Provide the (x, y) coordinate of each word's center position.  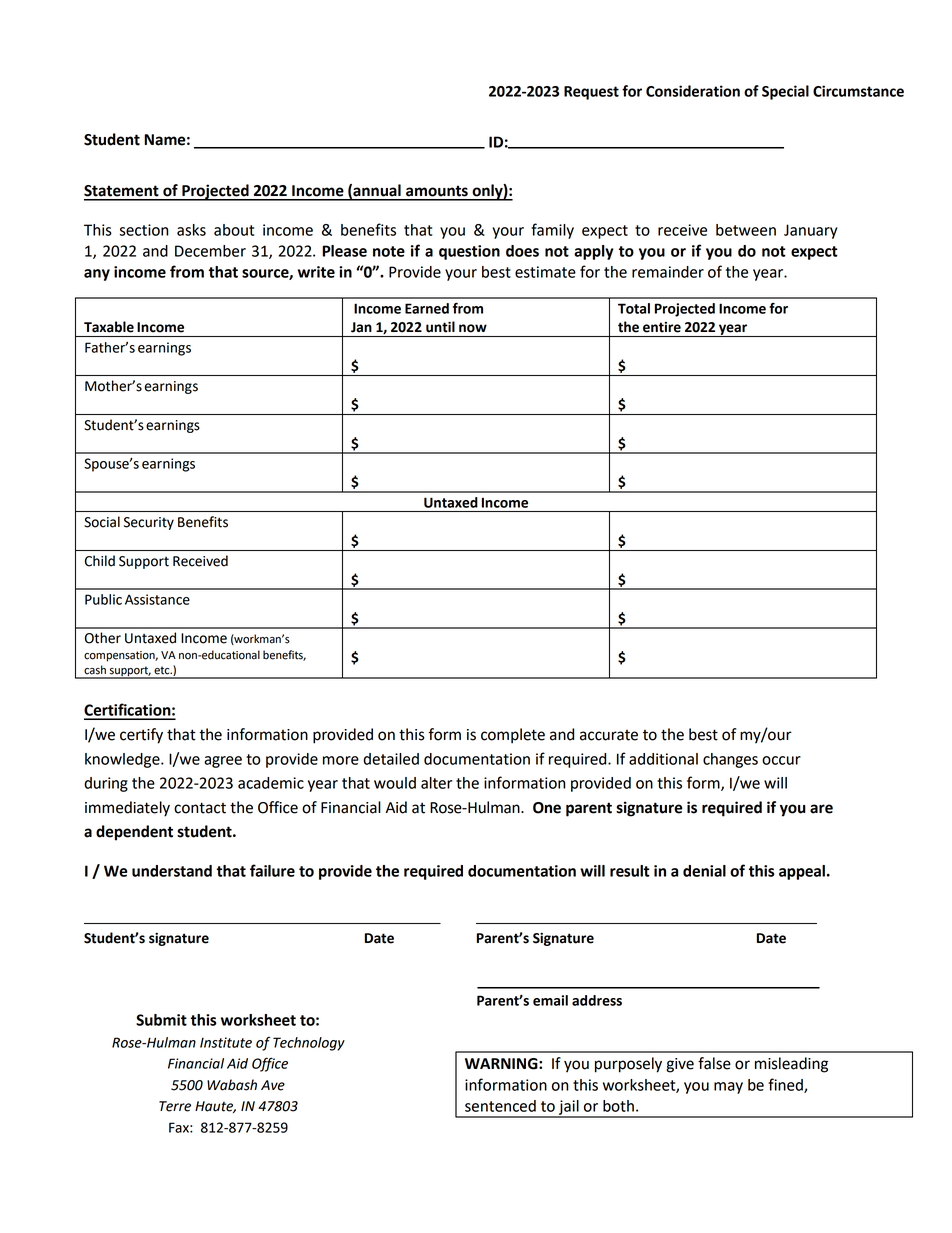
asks (191, 230)
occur (781, 760)
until (440, 327)
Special (785, 92)
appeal (802, 872)
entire (662, 327)
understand (172, 871)
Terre (175, 1106)
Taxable (109, 327)
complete (513, 736)
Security (149, 523)
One (547, 808)
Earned (427, 308)
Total (634, 308)
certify (141, 736)
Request (591, 93)
